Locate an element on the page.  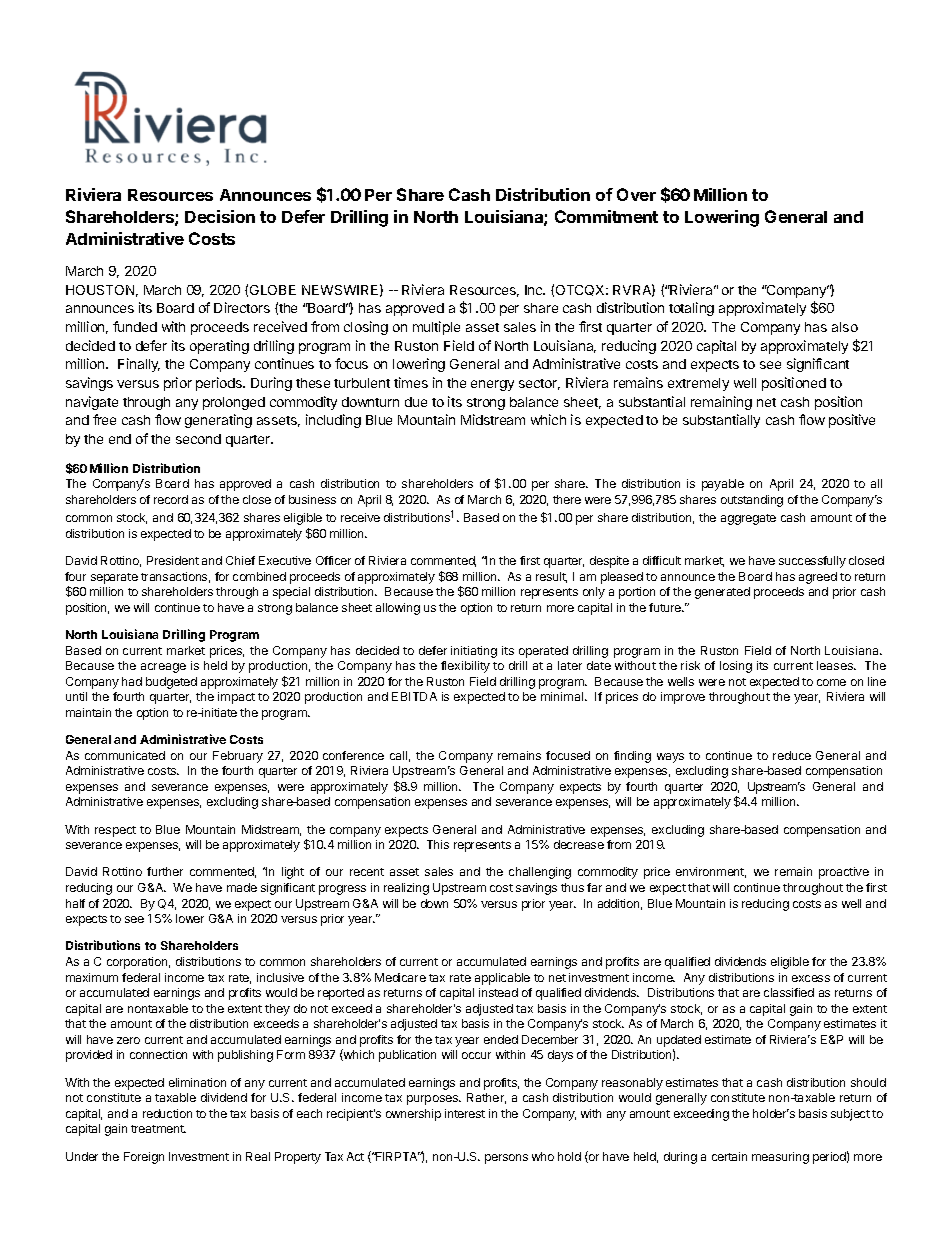
Commitment is located at coordinates (606, 216).
